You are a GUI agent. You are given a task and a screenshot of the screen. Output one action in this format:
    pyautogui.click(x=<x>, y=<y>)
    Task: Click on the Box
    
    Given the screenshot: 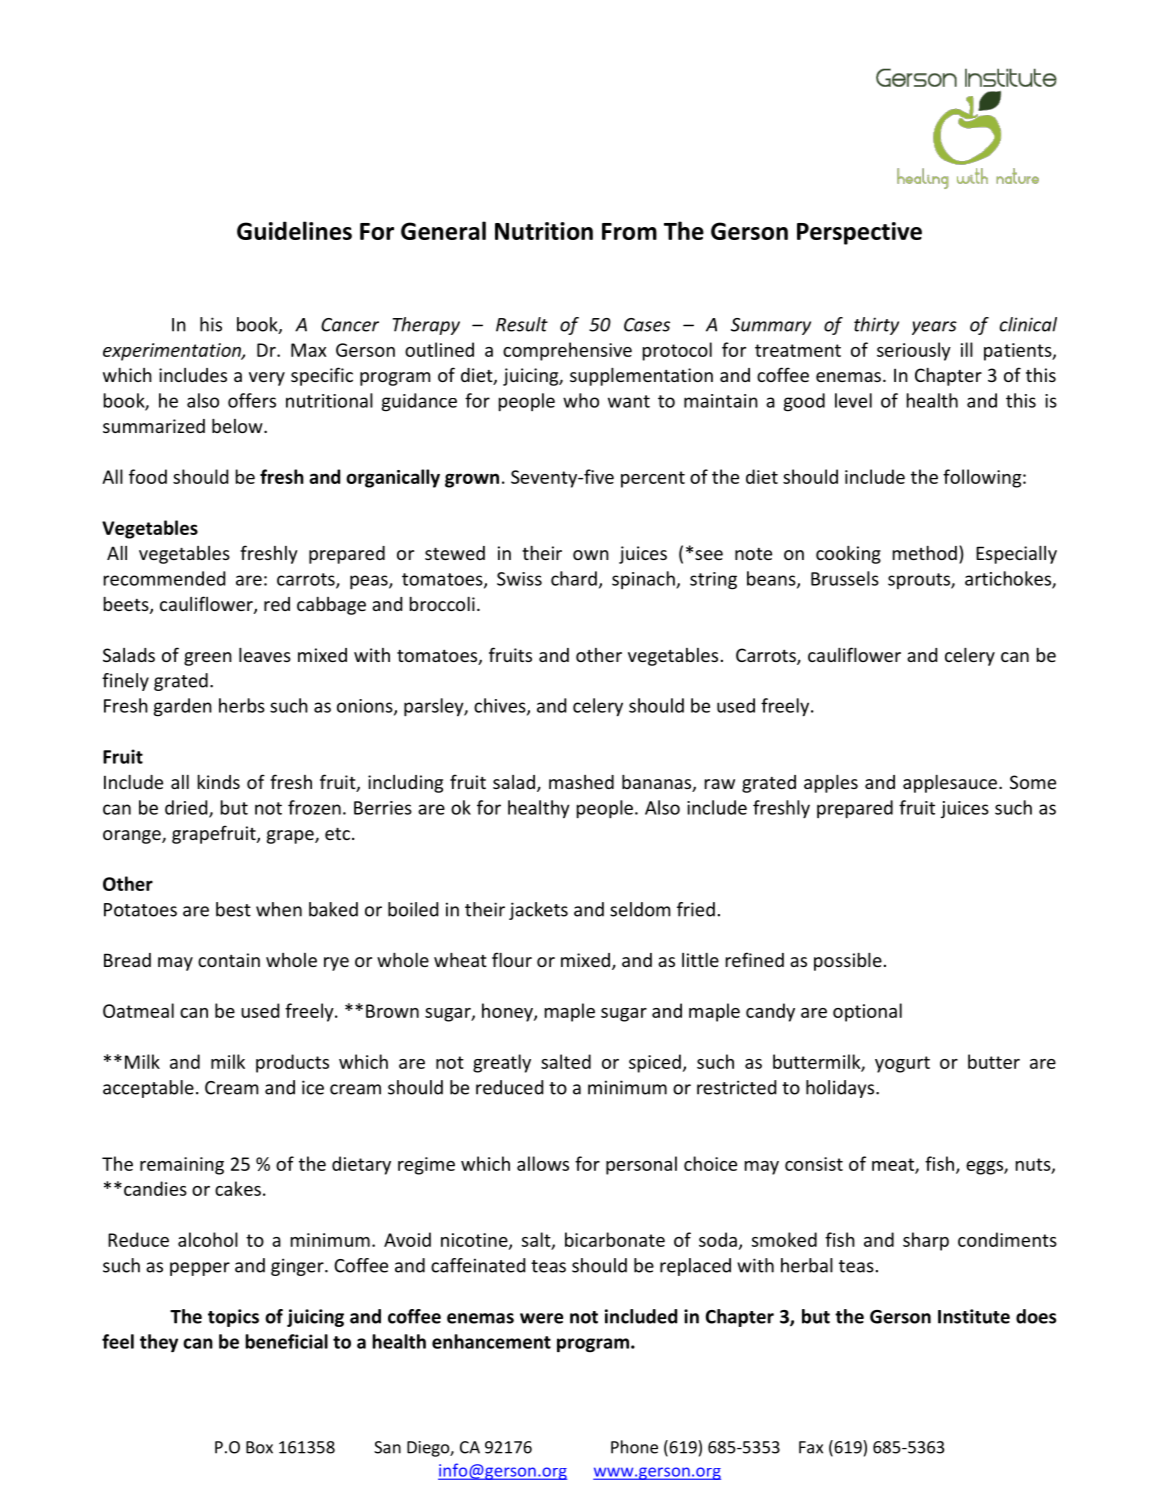 What is the action you would take?
    pyautogui.click(x=259, y=1447)
